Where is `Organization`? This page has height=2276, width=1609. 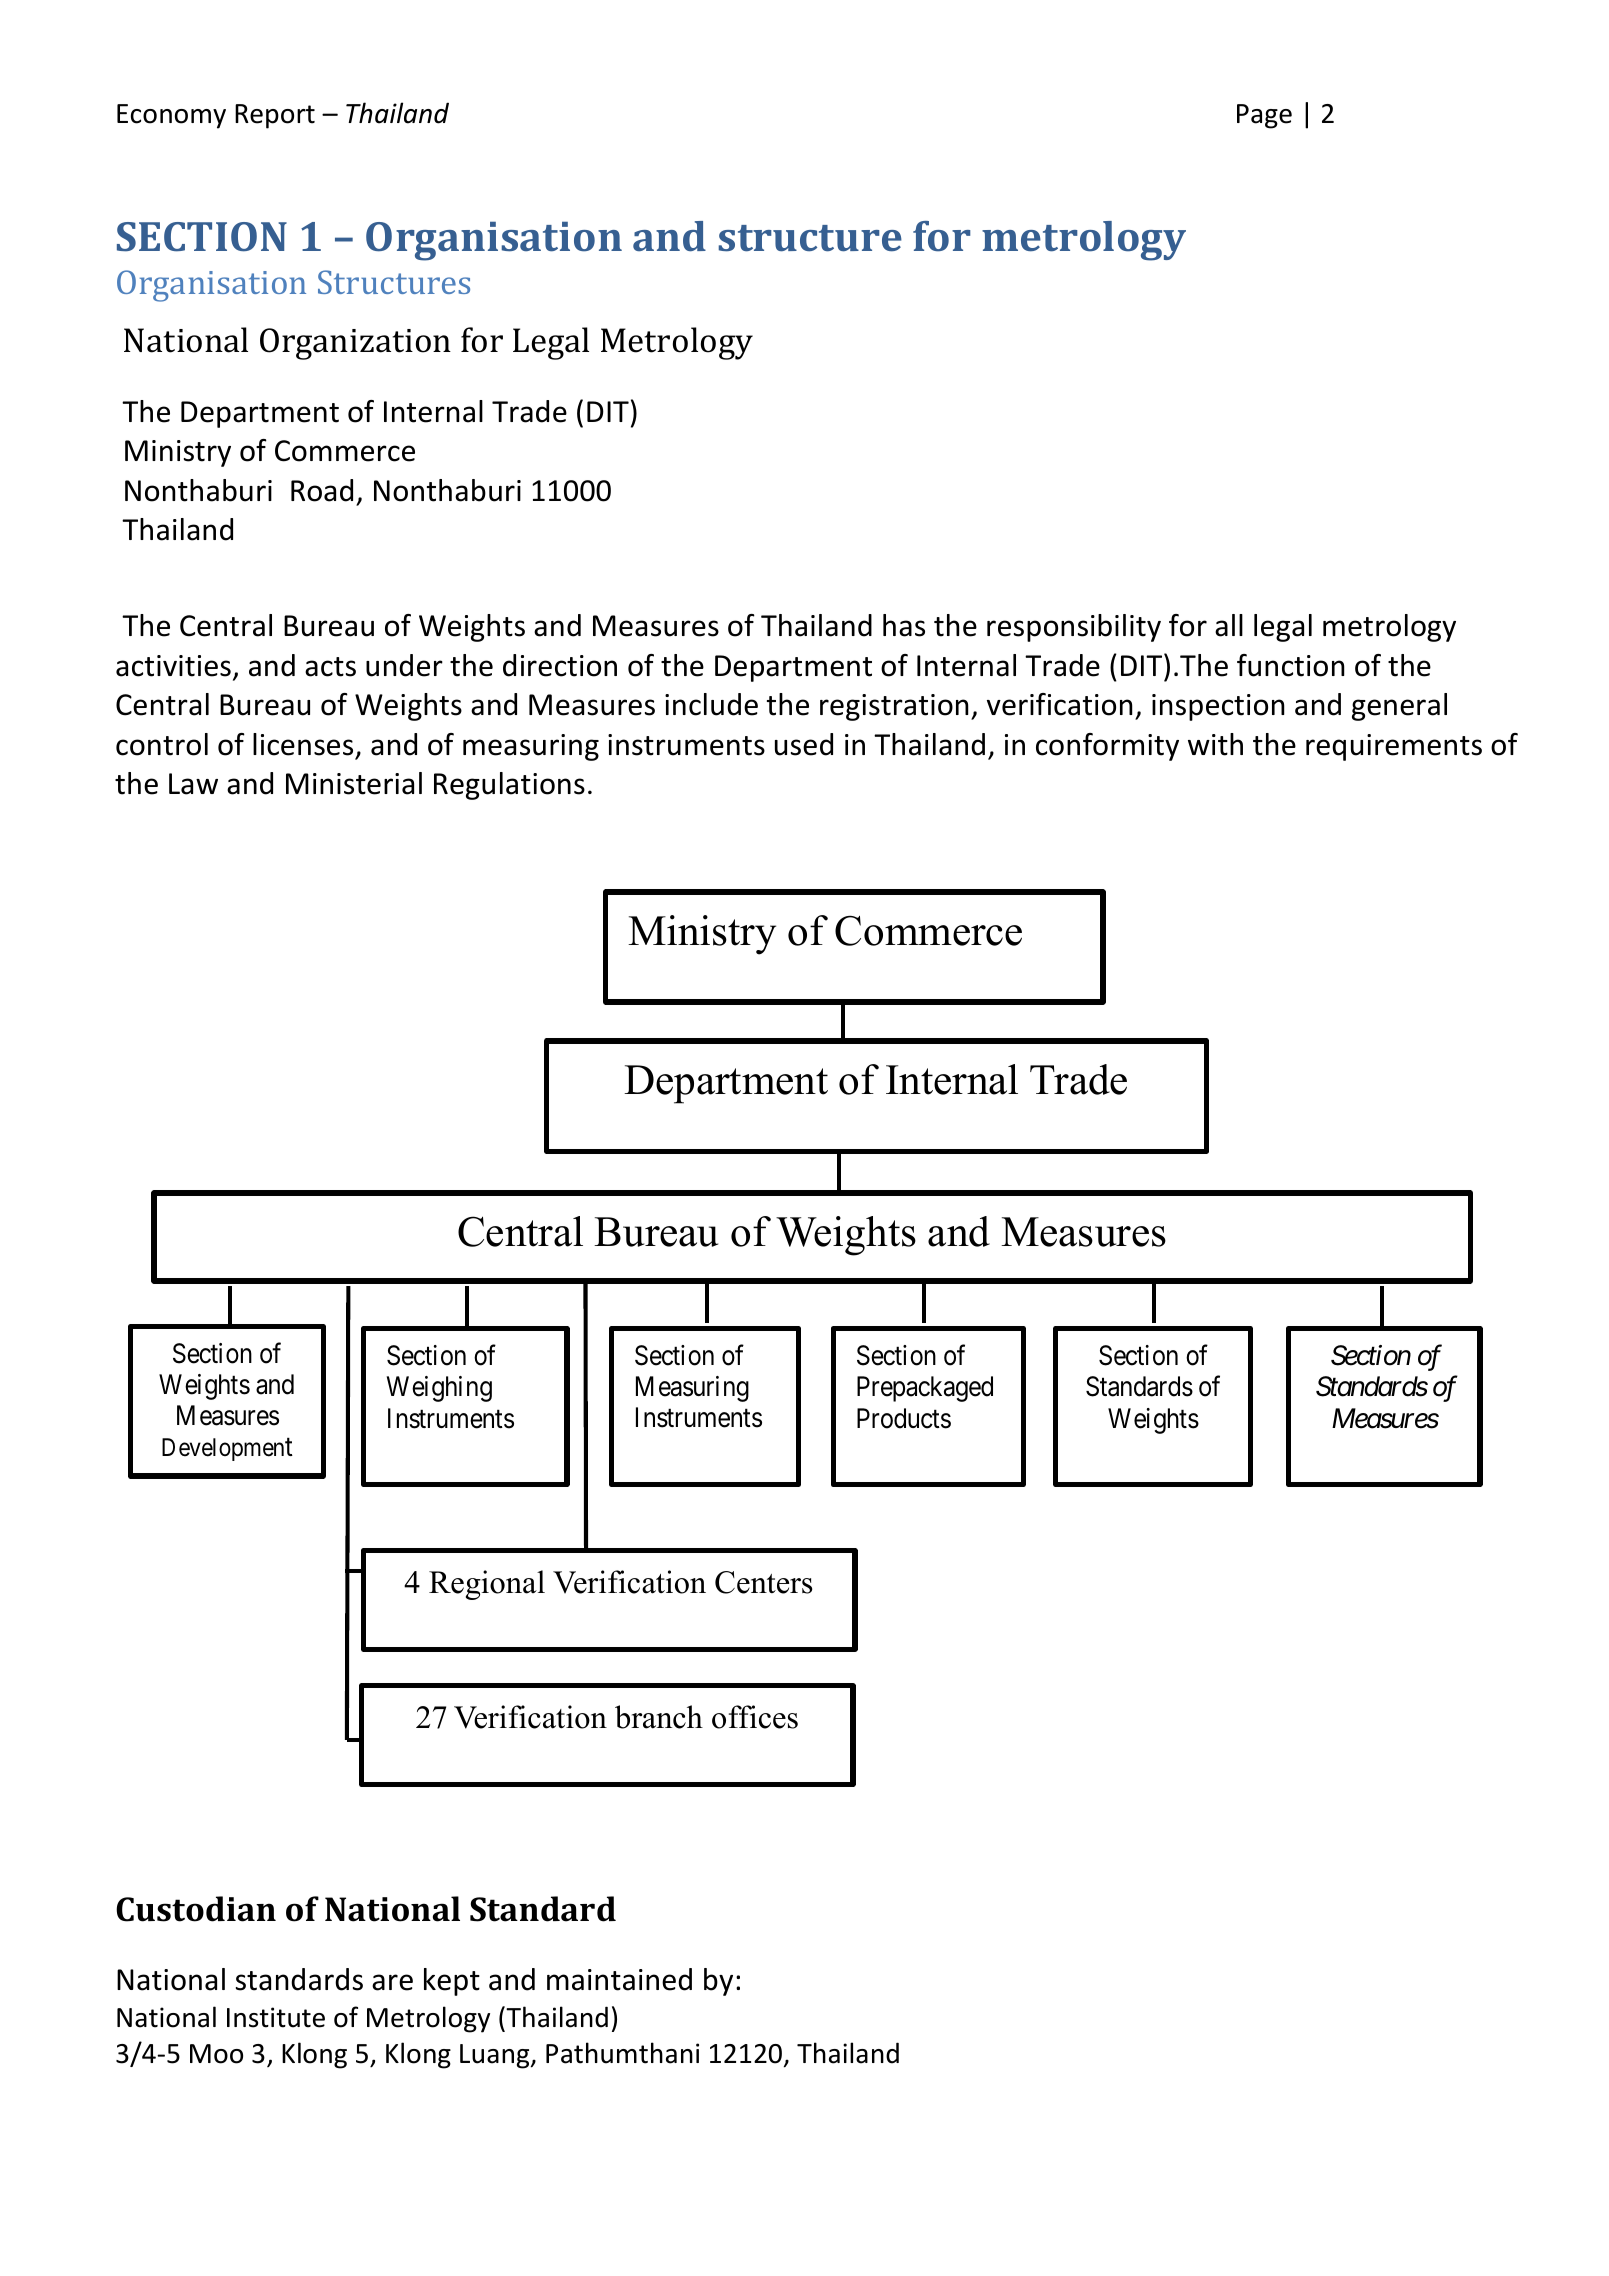 Organization is located at coordinates (355, 344).
